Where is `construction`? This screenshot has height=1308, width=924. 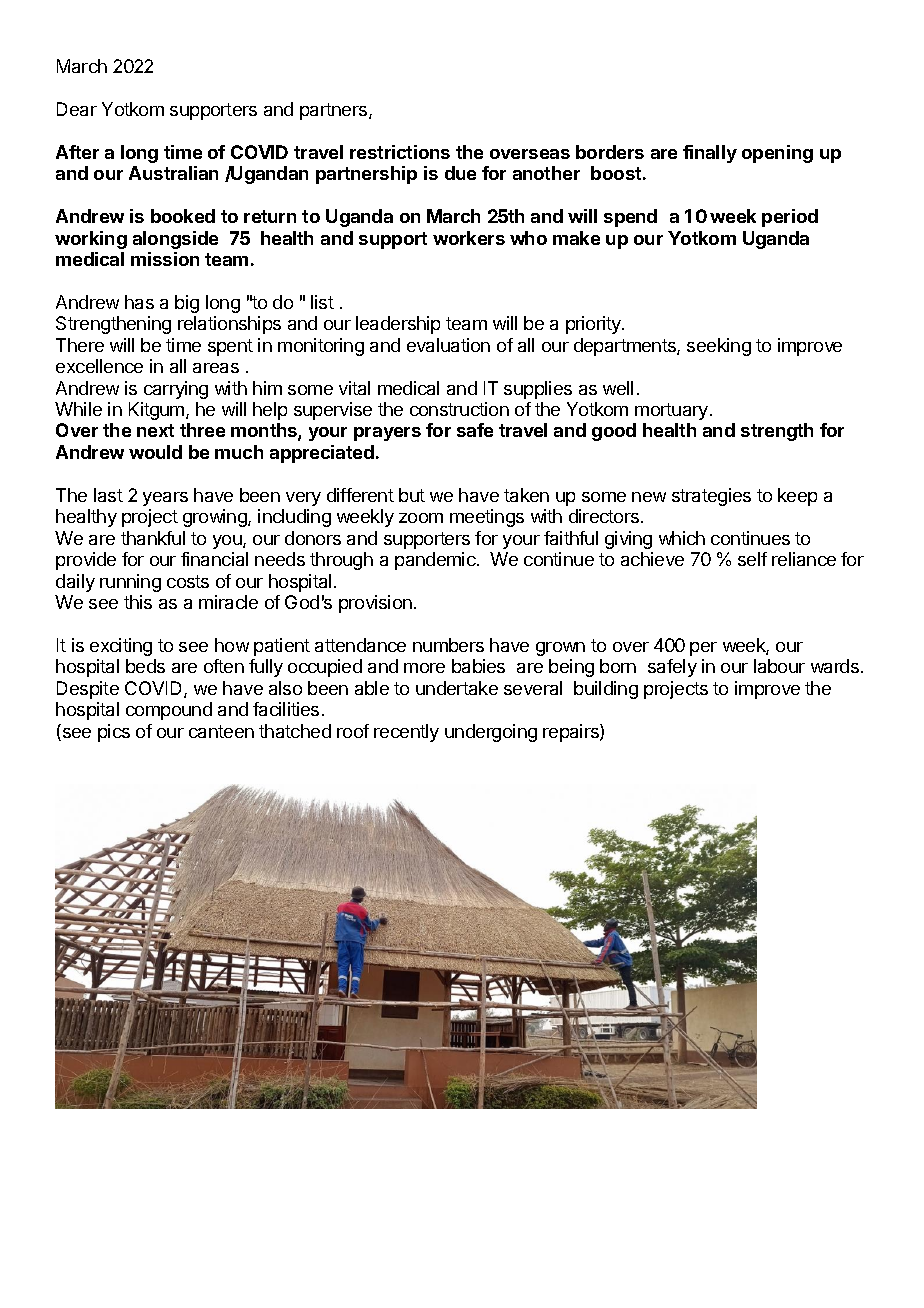 construction is located at coordinates (459, 409).
